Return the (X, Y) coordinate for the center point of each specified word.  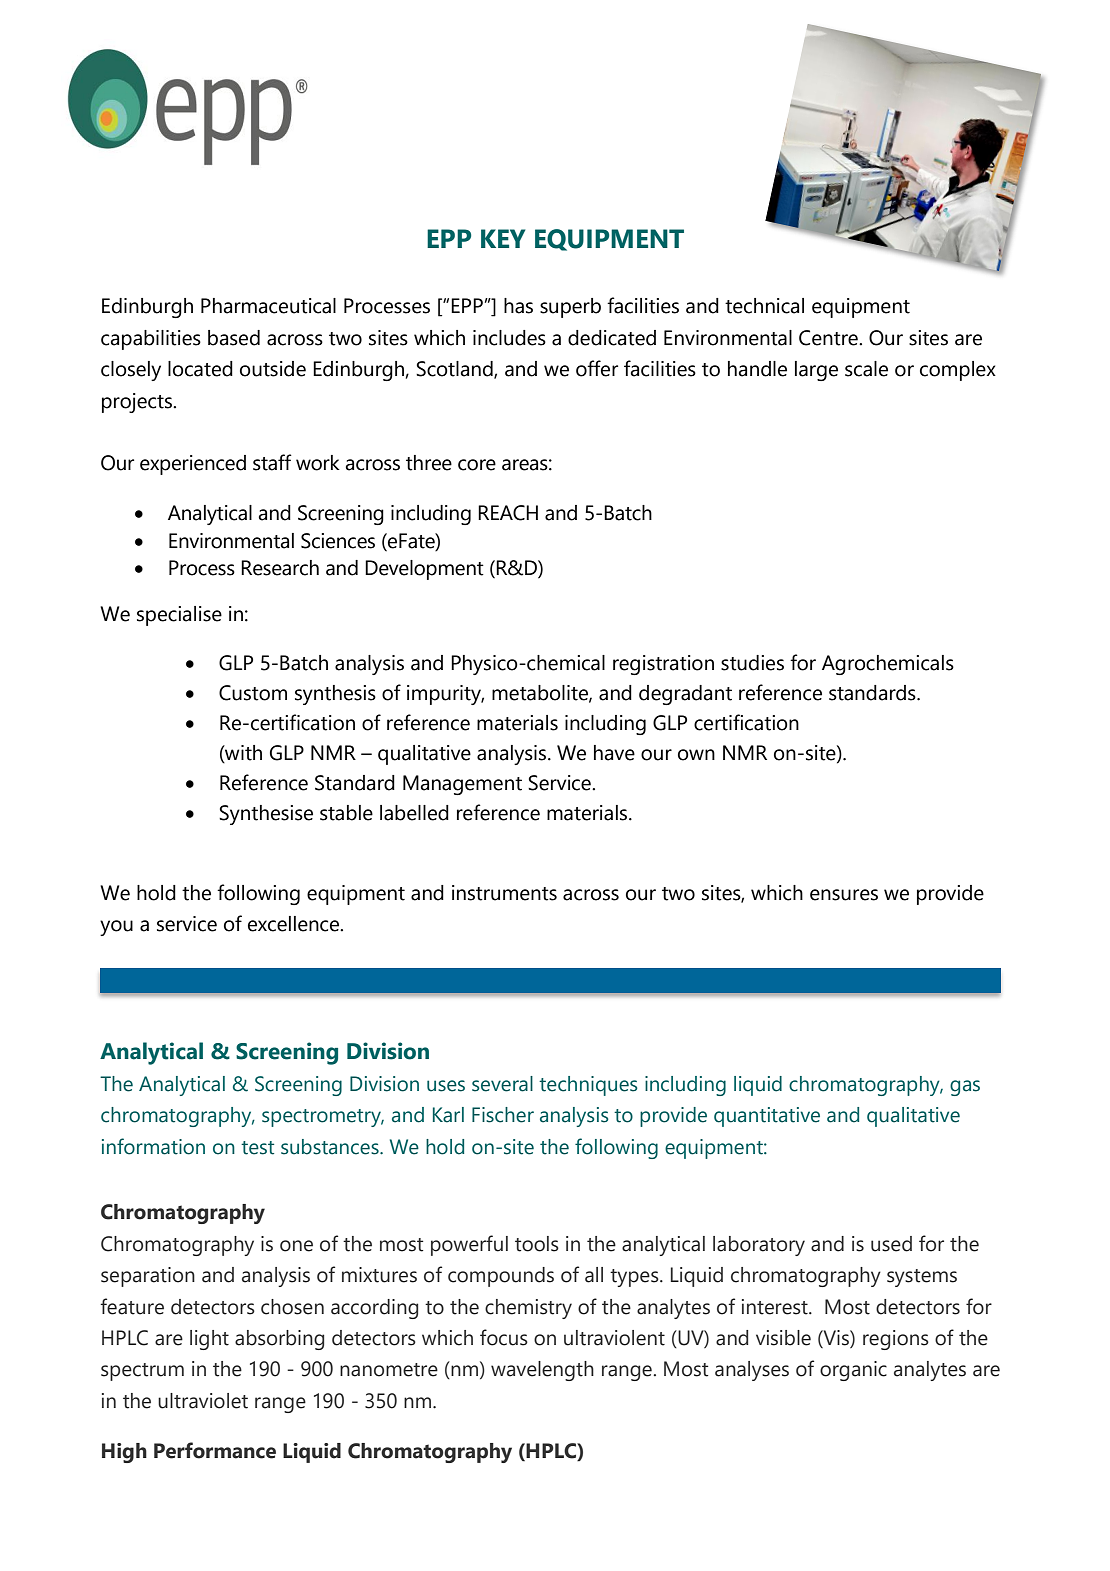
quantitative (767, 1117)
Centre (829, 338)
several (502, 1084)
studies (752, 663)
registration (663, 665)
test (257, 1148)
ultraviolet (203, 1401)
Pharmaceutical (268, 306)
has (518, 306)
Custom (253, 693)
